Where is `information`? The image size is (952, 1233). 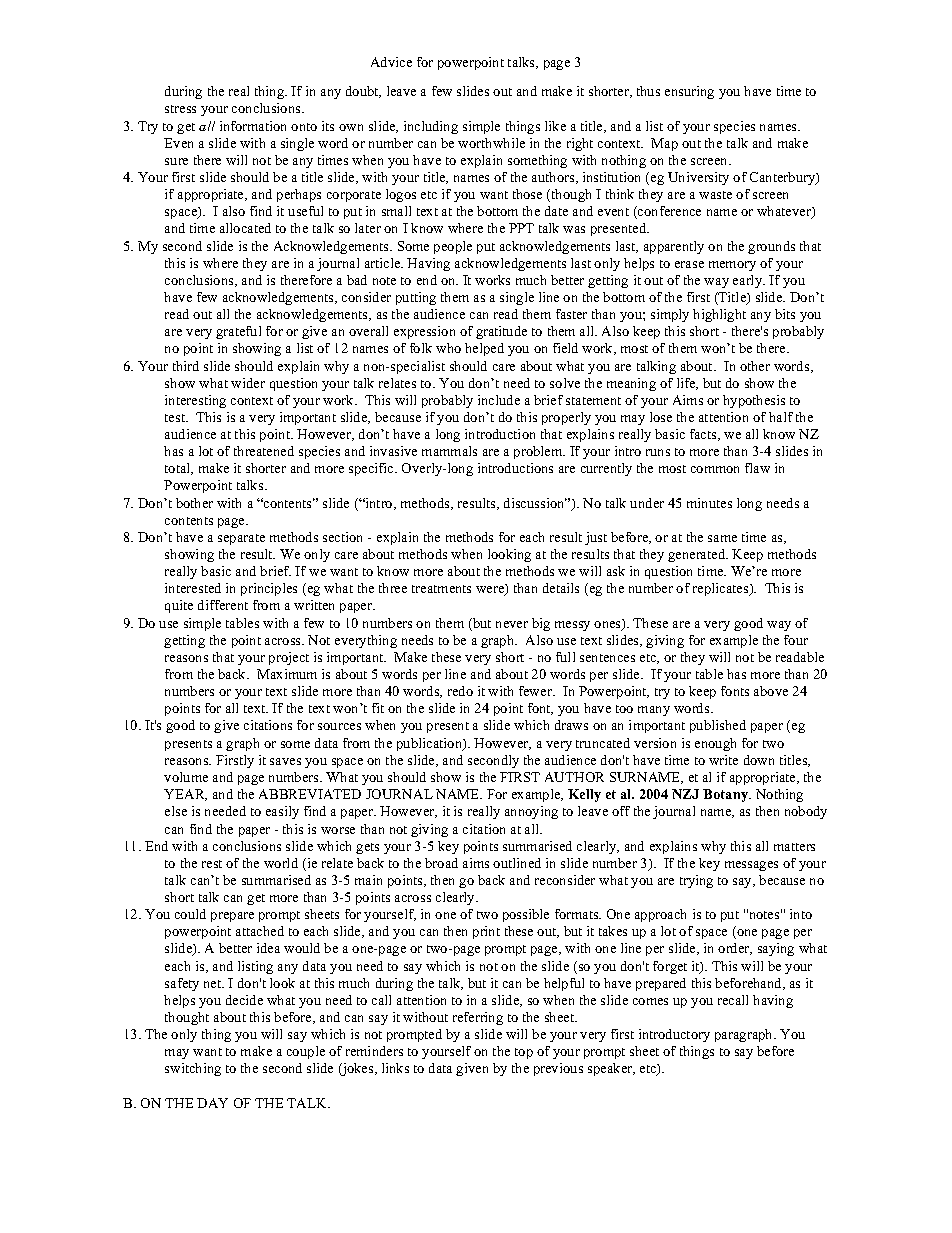
information is located at coordinates (253, 126).
